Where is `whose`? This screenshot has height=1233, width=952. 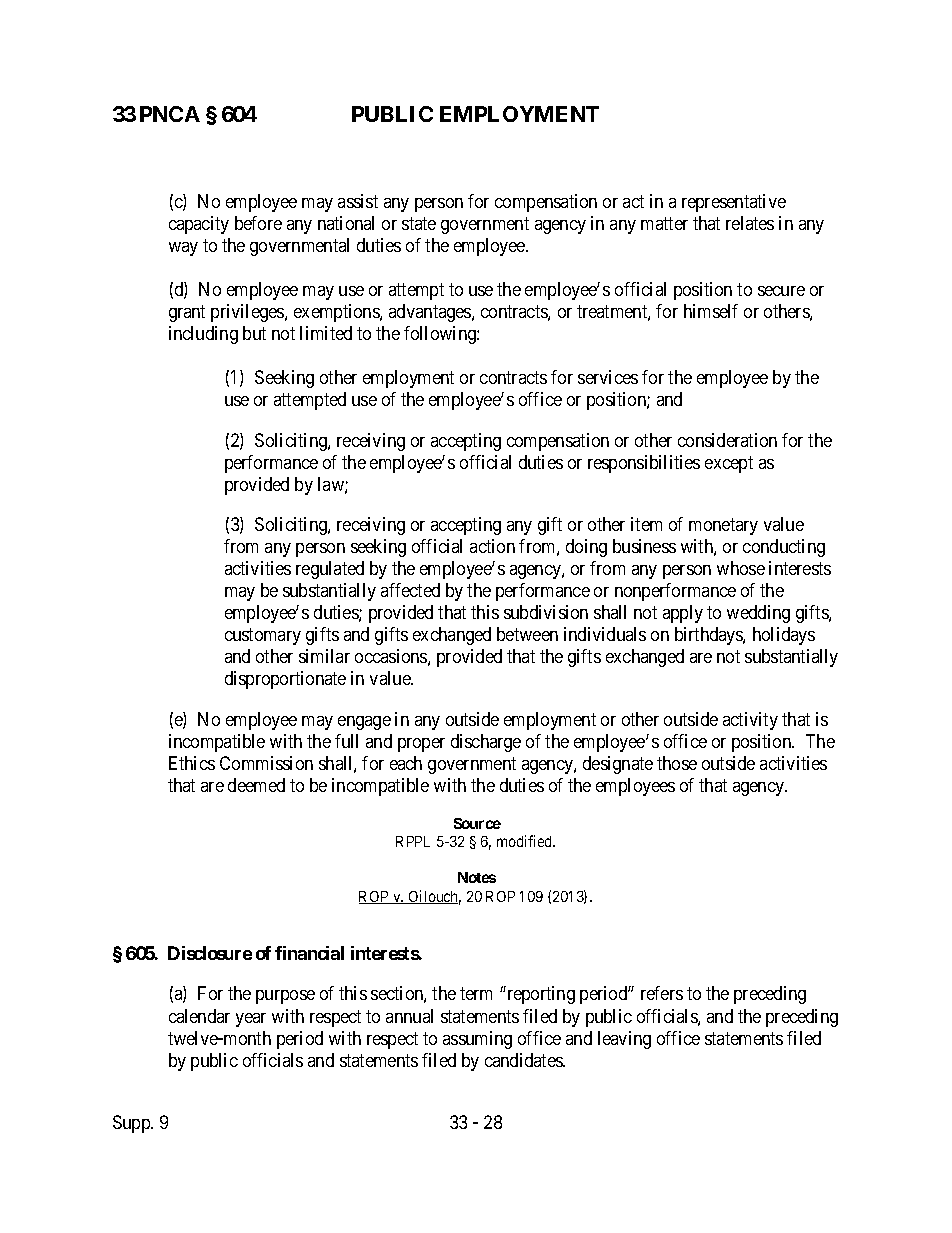 whose is located at coordinates (741, 568).
